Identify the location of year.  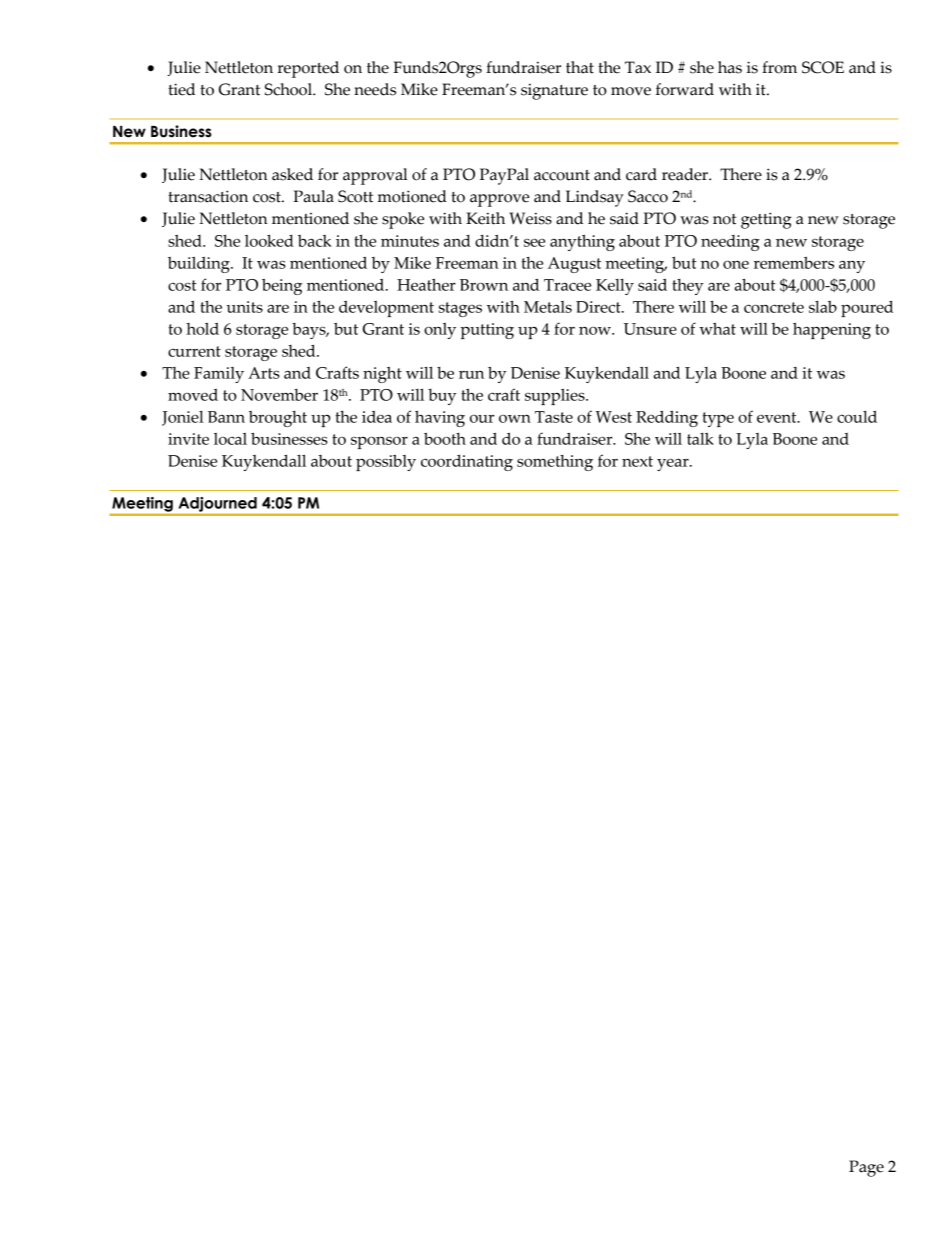
(674, 464).
